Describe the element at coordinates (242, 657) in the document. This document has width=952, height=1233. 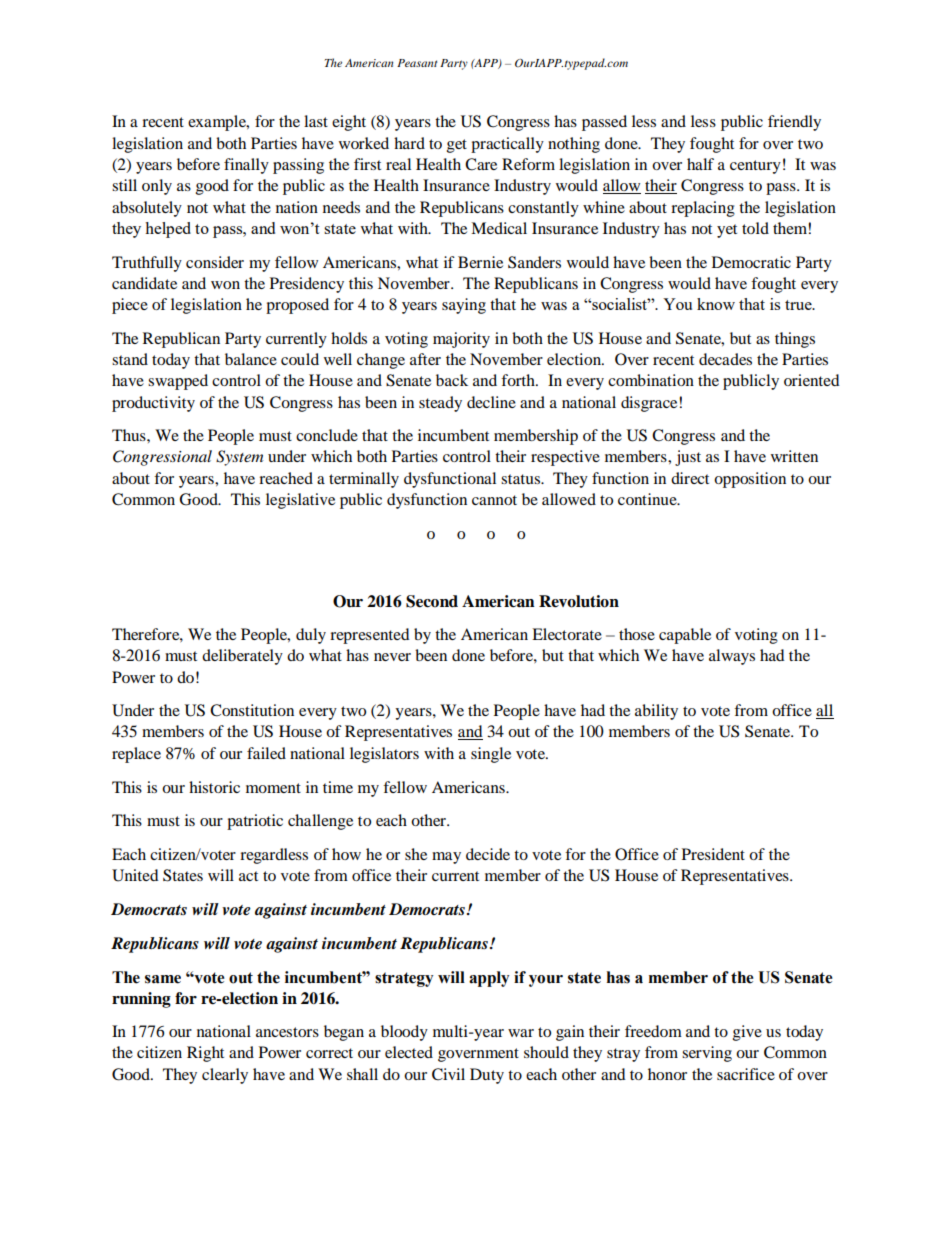
I see `deliberately` at that location.
